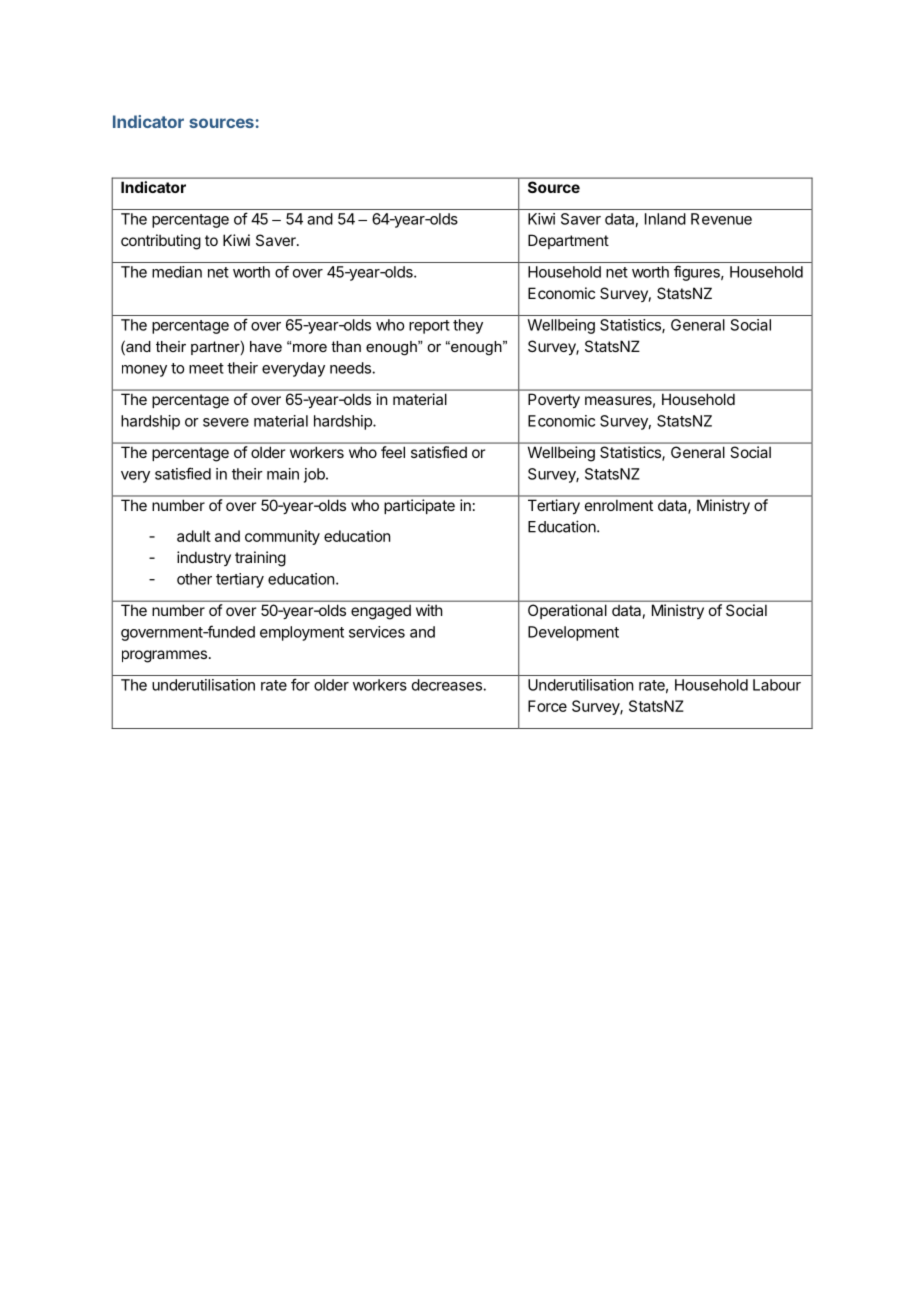  What do you see at coordinates (448, 685) in the document?
I see `decreases` at bounding box center [448, 685].
